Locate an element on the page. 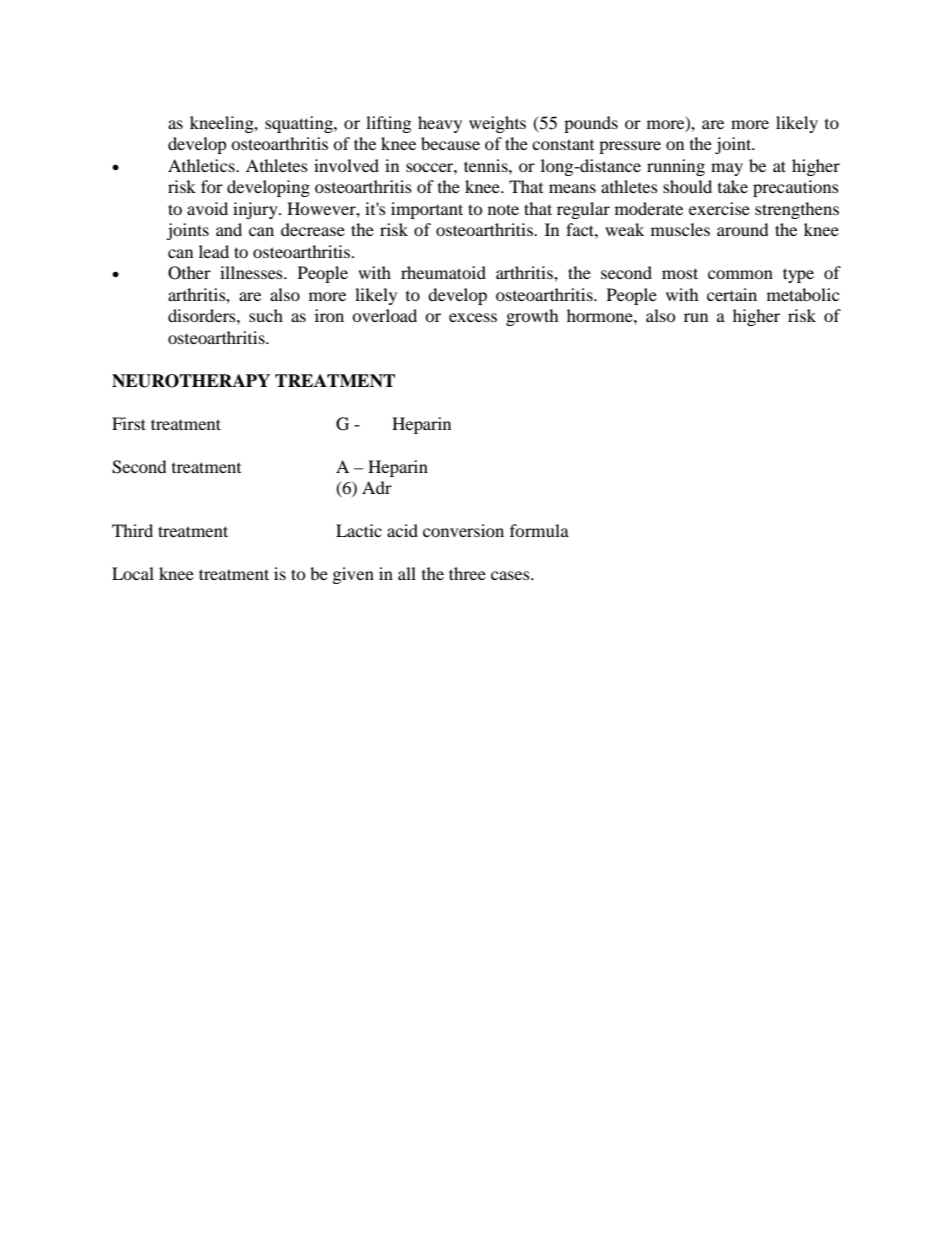 Image resolution: width=952 pixels, height=1233 pixels. Athletics is located at coordinates (202, 165).
